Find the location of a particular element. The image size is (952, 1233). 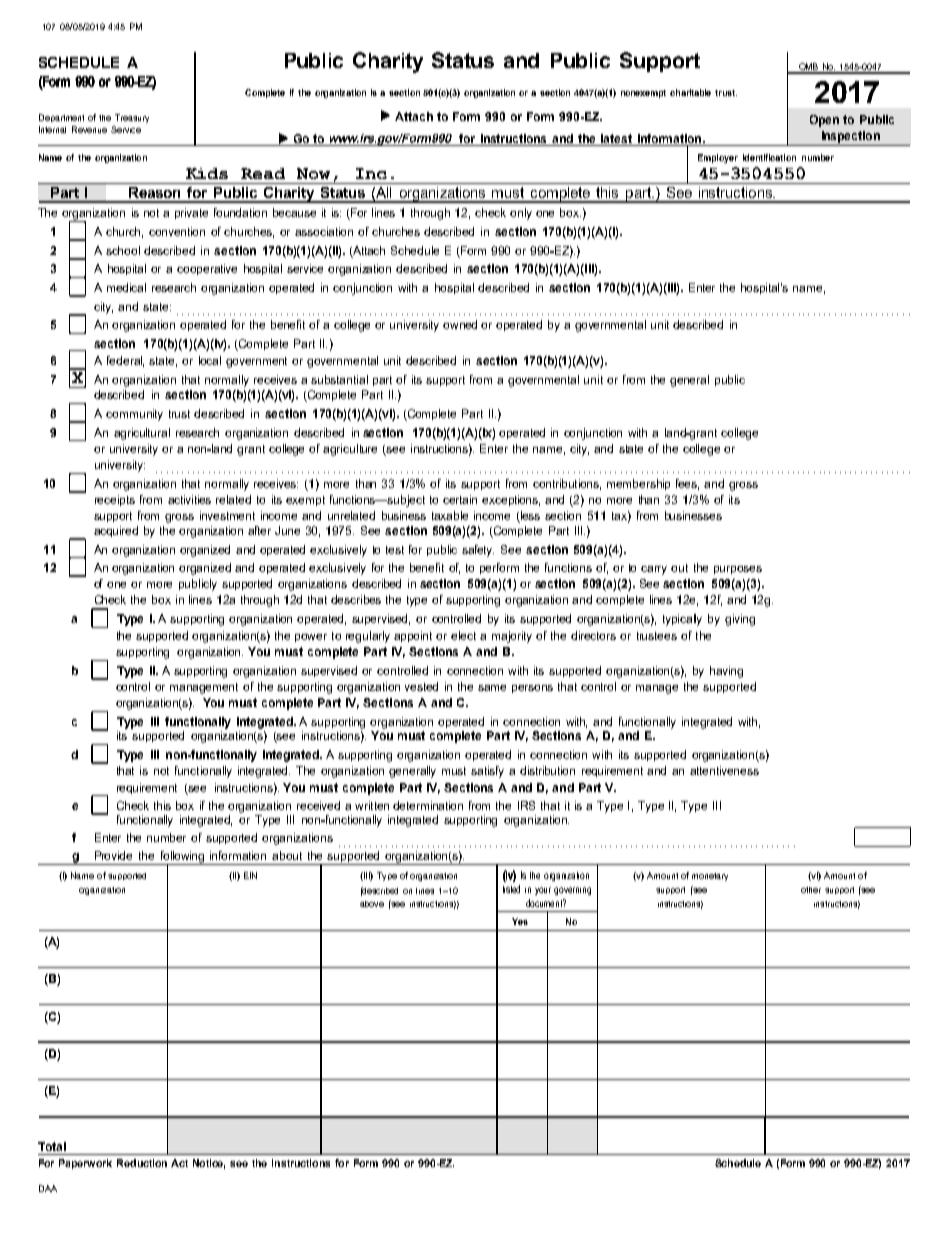

acquired is located at coordinates (116, 531).
